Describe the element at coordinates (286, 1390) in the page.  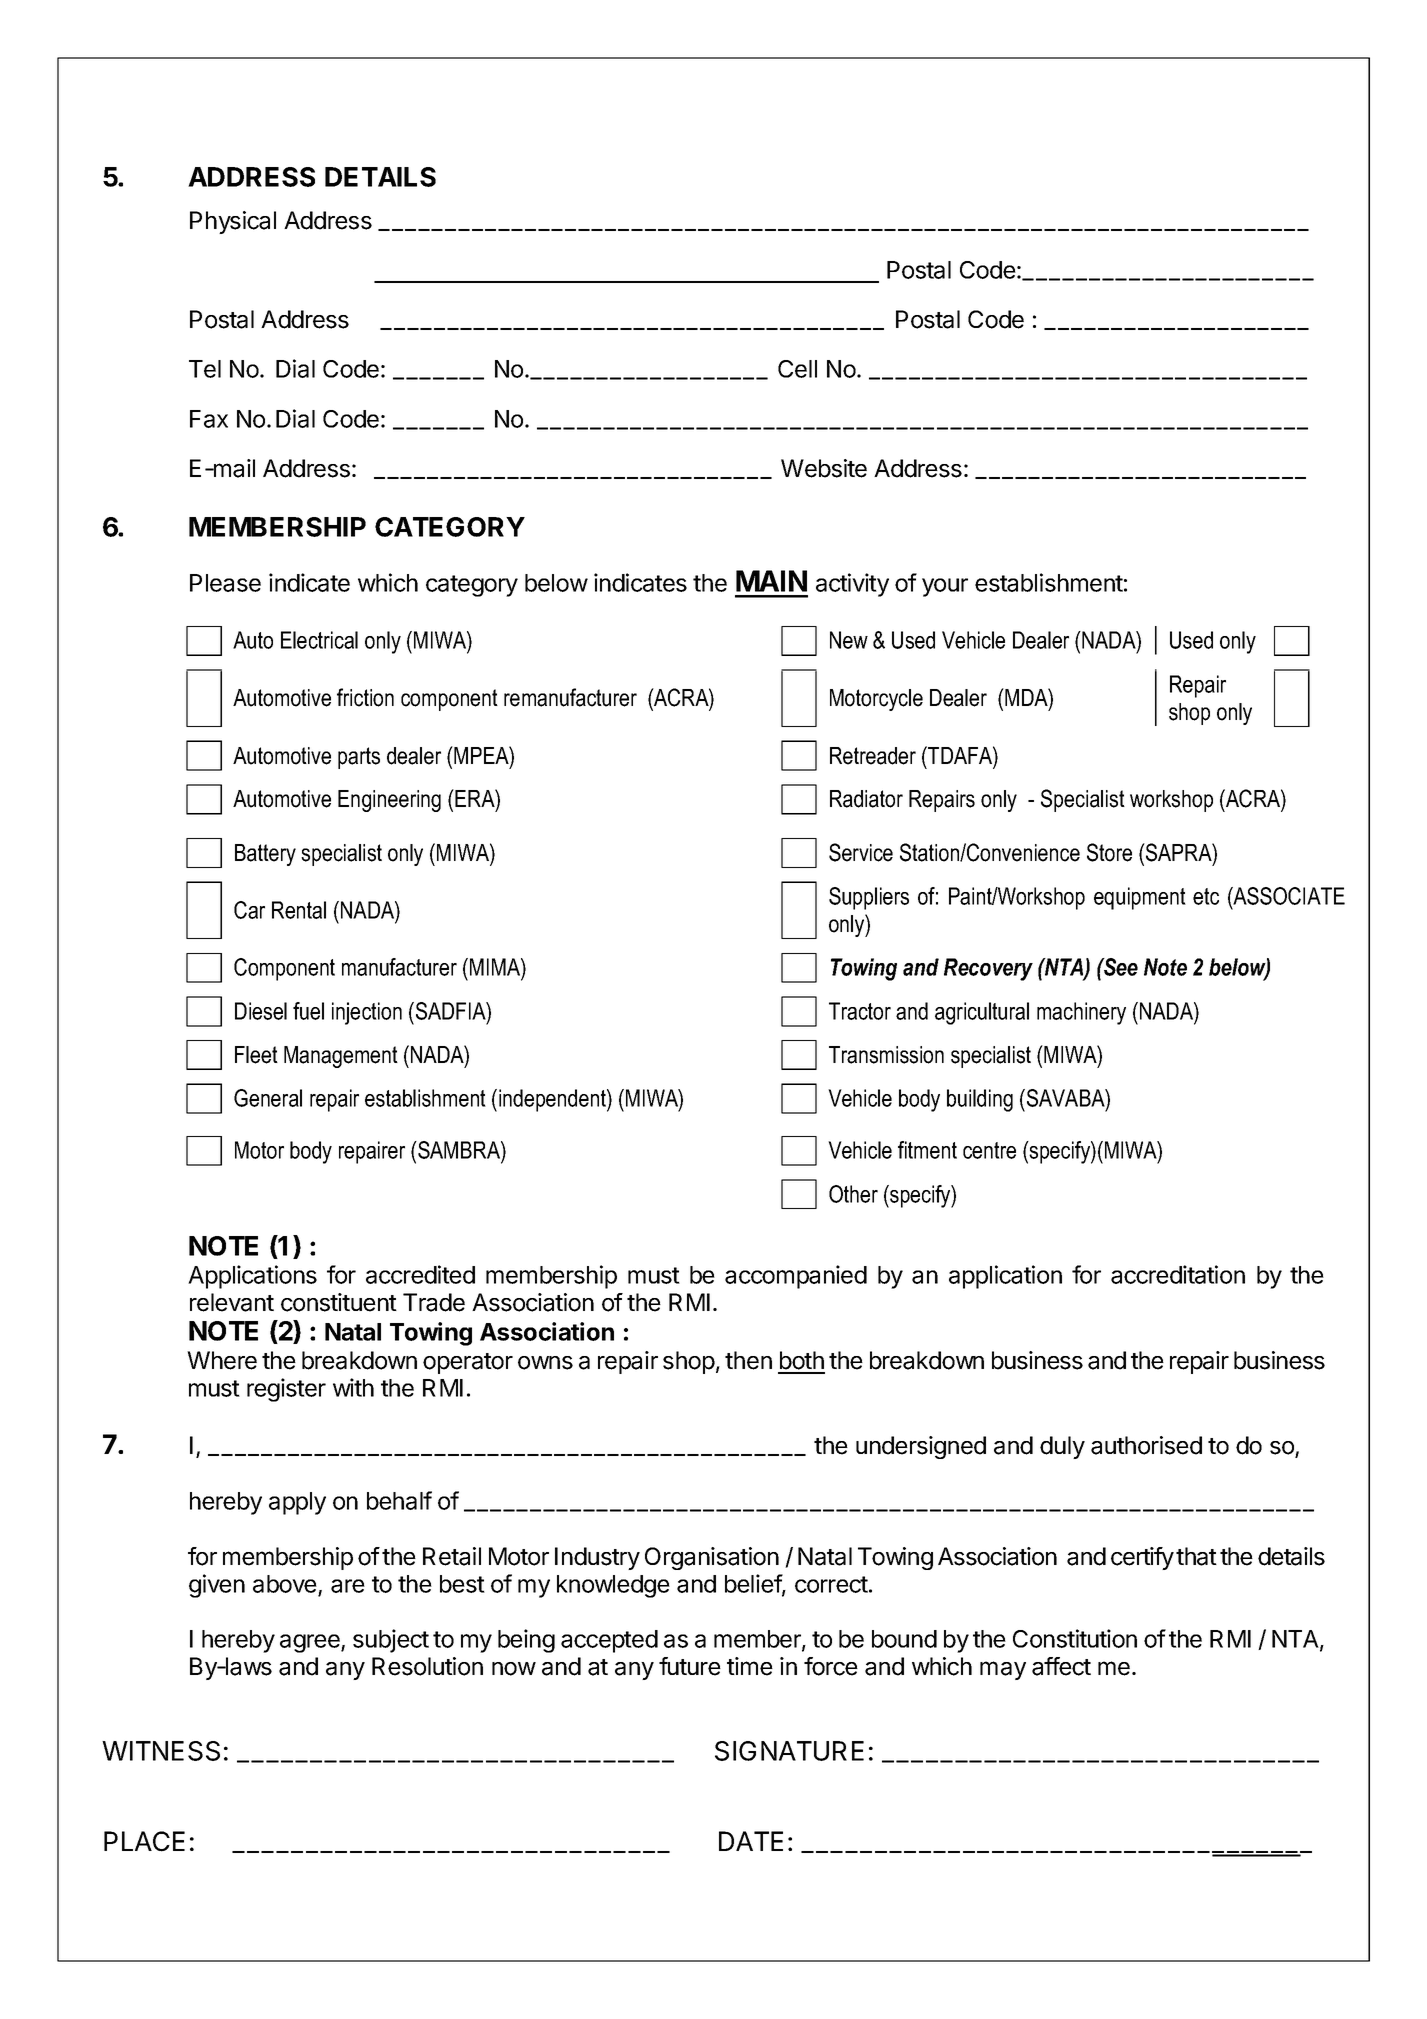
I see `register` at that location.
